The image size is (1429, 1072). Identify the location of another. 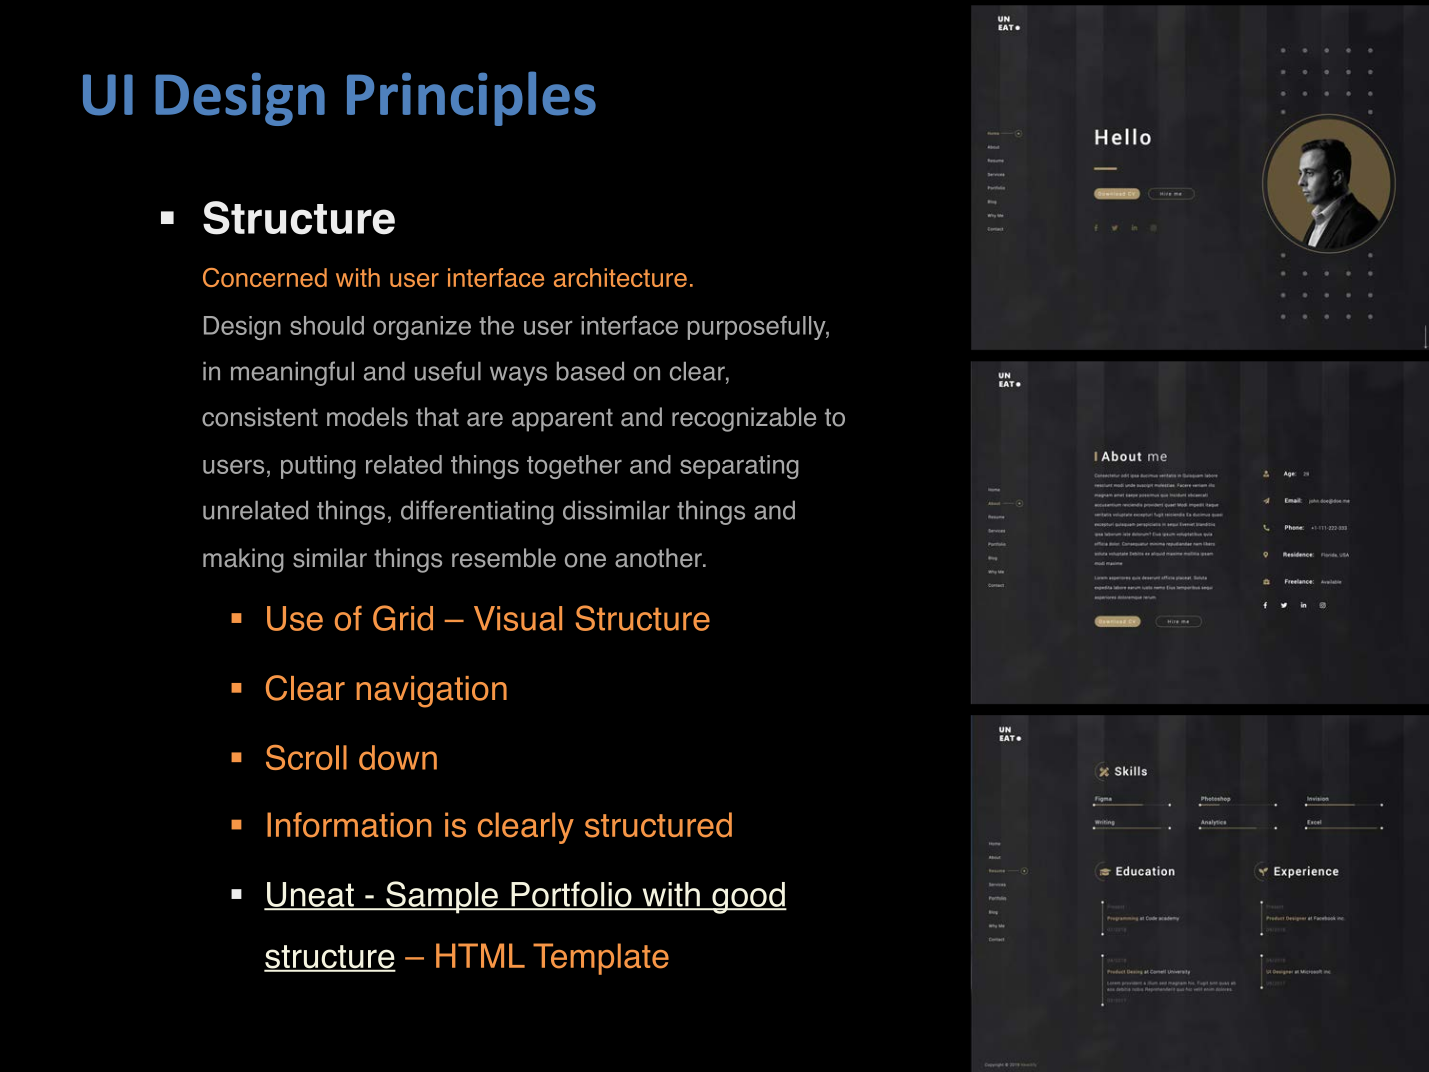
(659, 558).
